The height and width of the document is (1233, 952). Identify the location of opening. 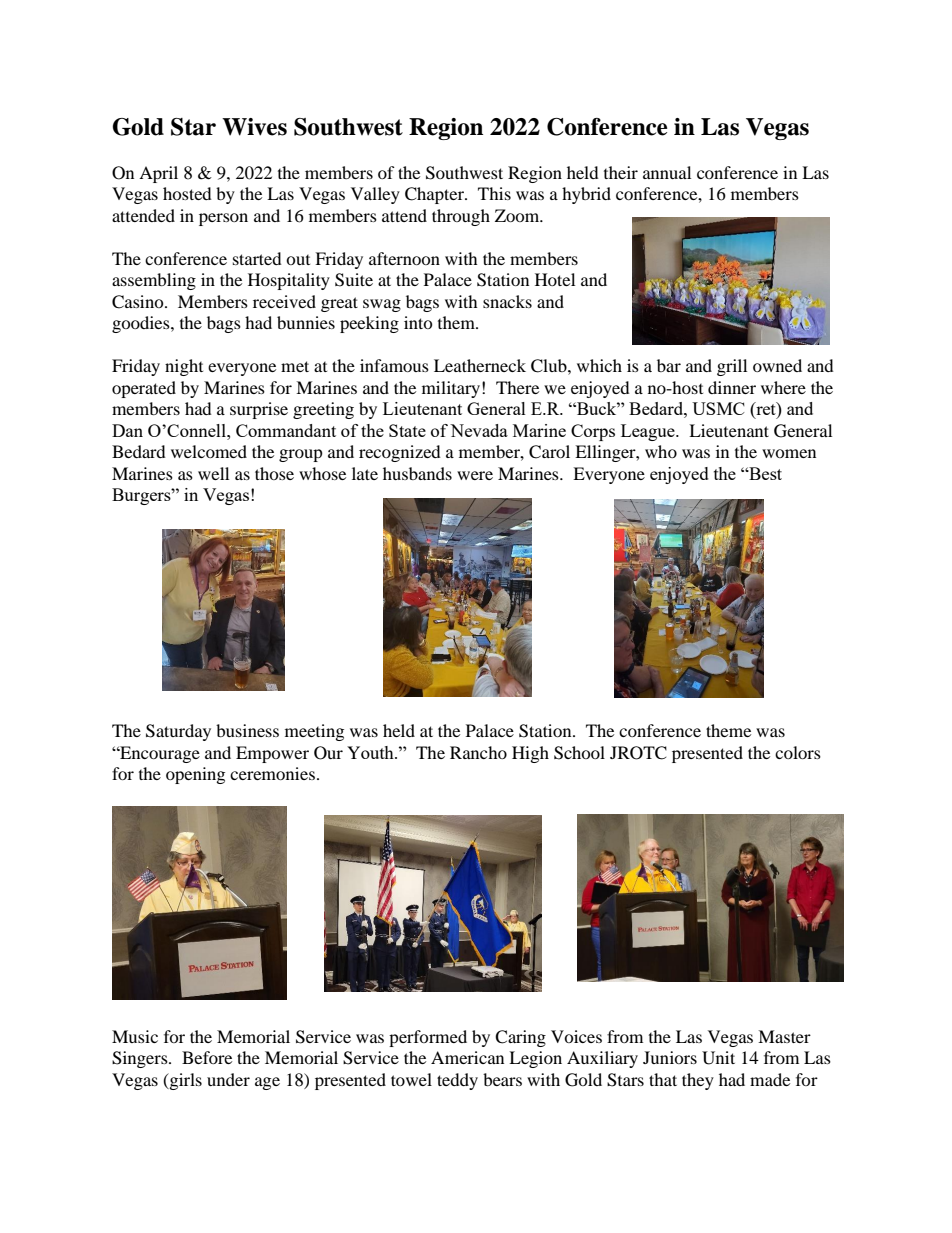
(195, 775).
